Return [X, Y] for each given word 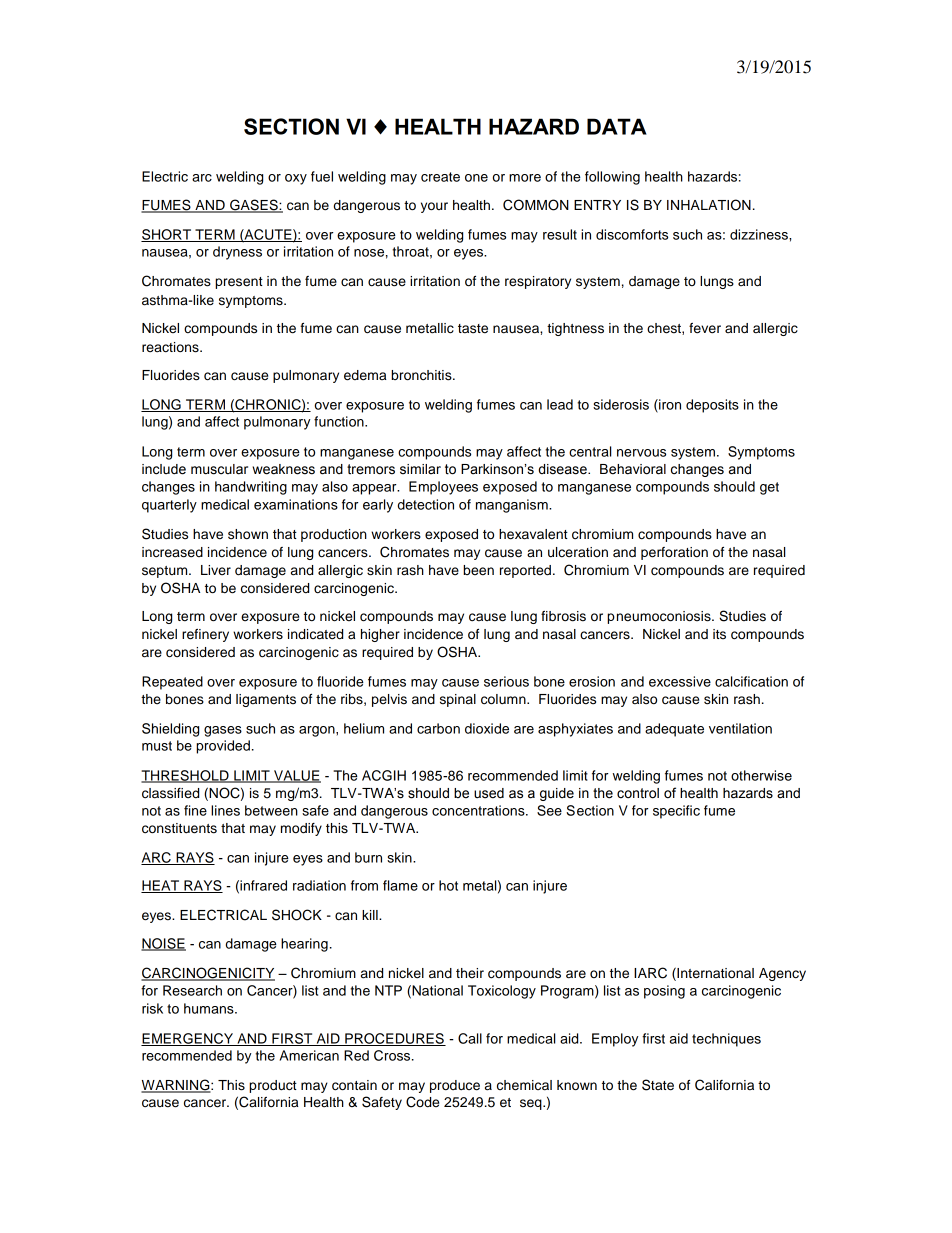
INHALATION [709, 205]
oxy [296, 179]
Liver [216, 570]
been [478, 570]
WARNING [176, 1086]
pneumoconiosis [660, 617]
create [440, 177]
